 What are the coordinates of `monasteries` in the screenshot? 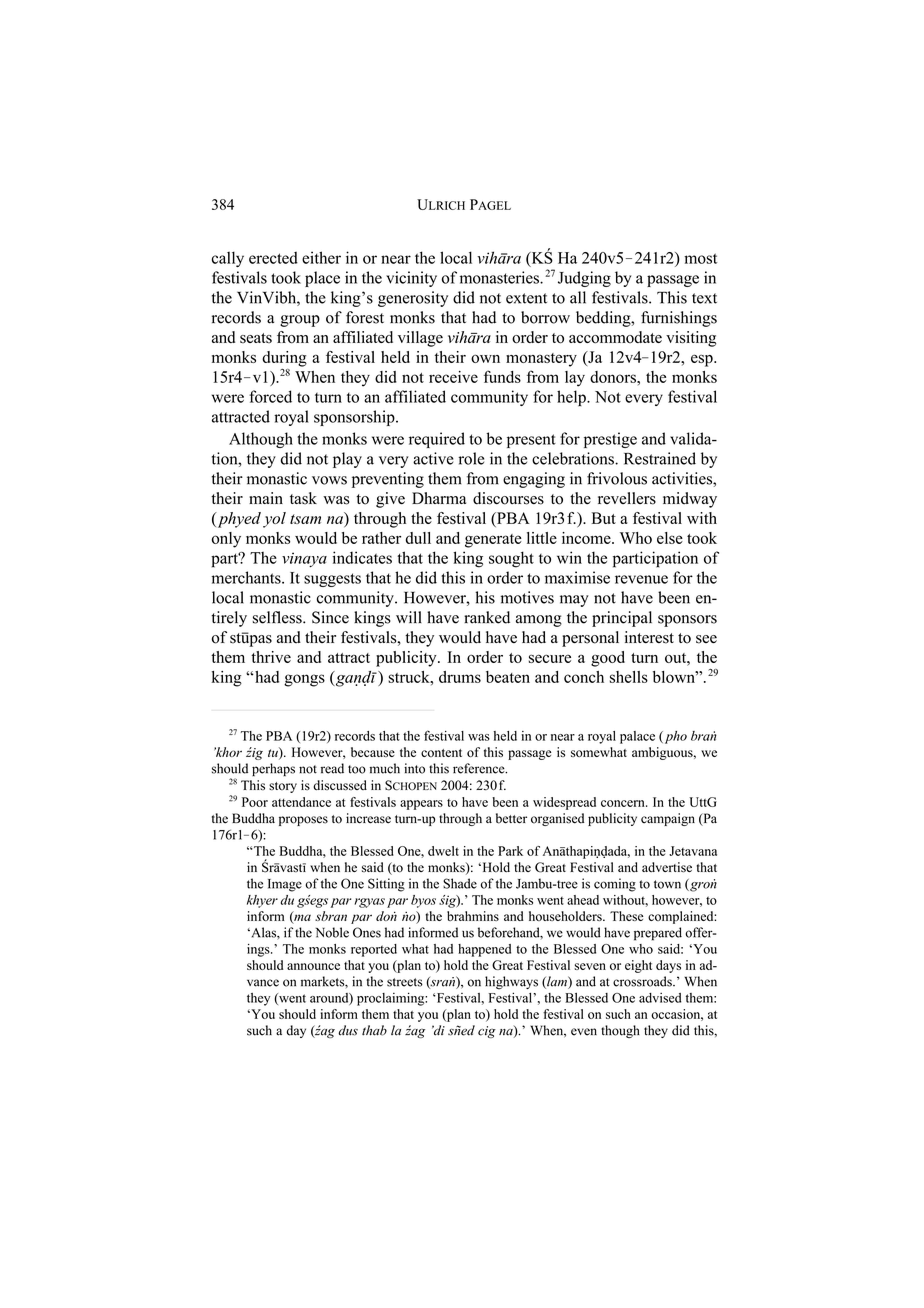 It's located at (500, 277).
